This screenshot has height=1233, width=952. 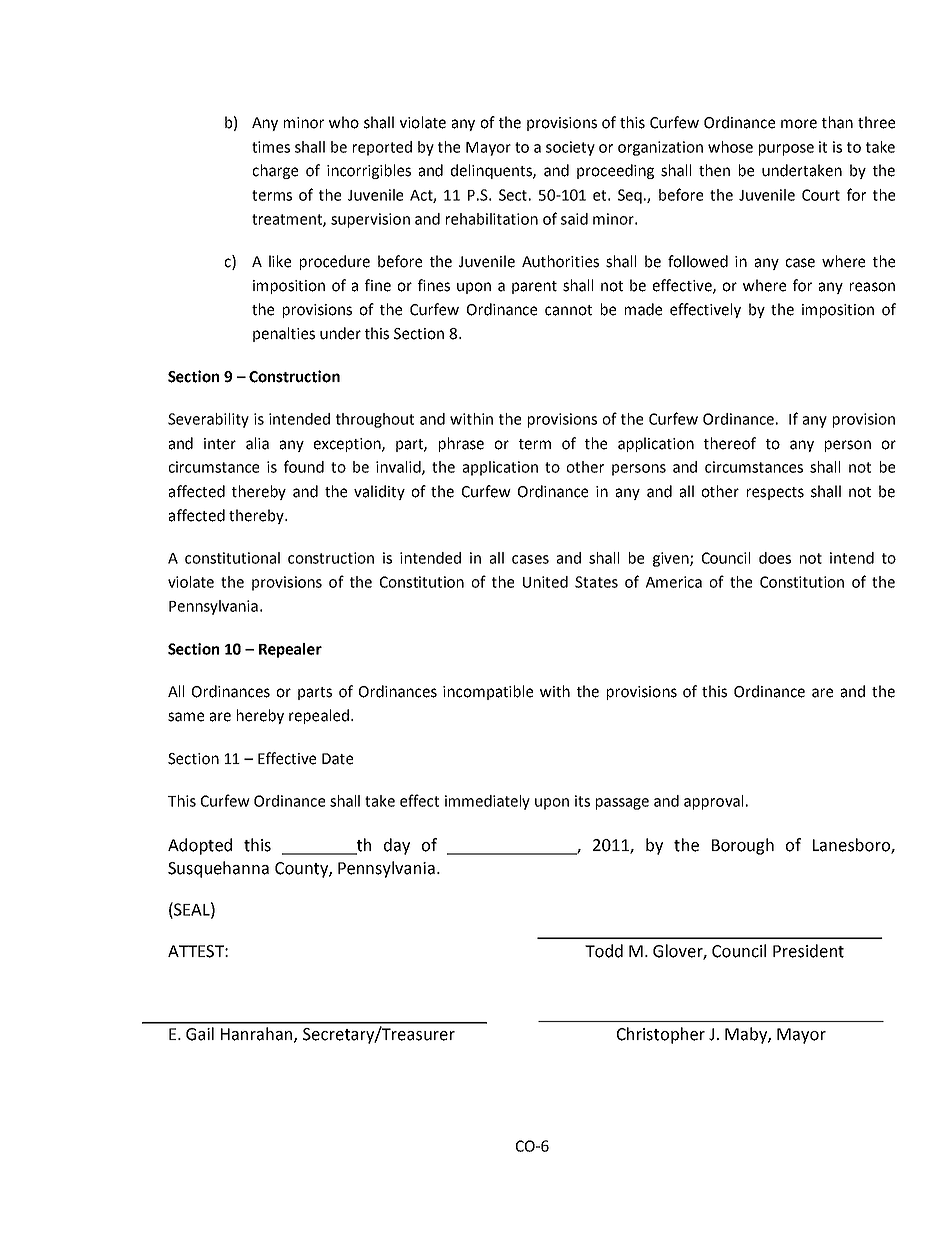 What do you see at coordinates (337, 759) in the screenshot?
I see `Date` at bounding box center [337, 759].
